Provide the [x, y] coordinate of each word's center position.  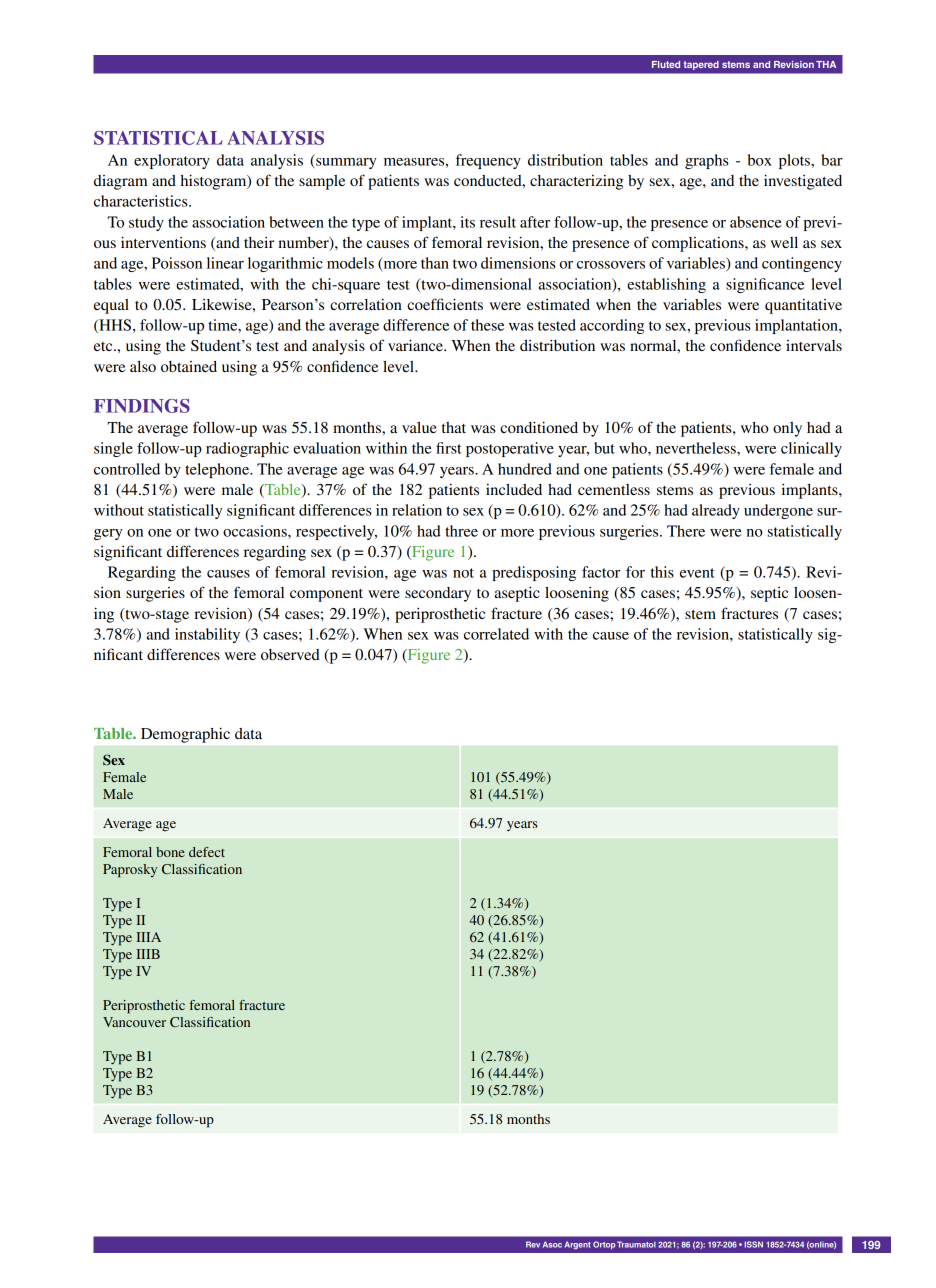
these [487, 325]
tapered [701, 65]
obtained [189, 366]
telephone [218, 470]
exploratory [172, 161]
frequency [488, 161]
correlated [496, 634]
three [461, 531]
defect [207, 852]
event [697, 573]
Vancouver [134, 1022]
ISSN [754, 1244]
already [716, 511]
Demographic [185, 735]
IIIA [148, 937]
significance [765, 285]
